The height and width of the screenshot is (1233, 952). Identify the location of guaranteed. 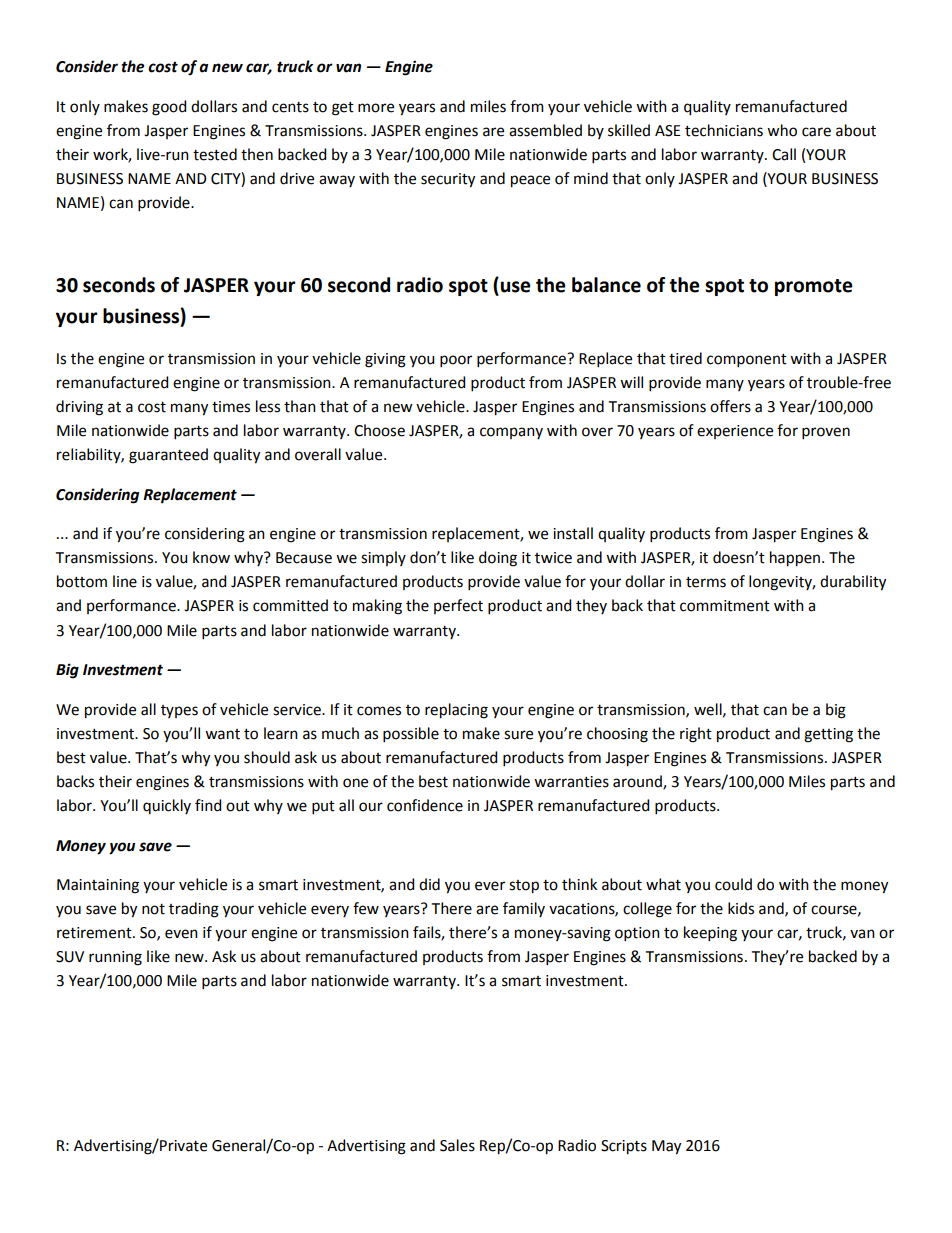
(168, 456).
